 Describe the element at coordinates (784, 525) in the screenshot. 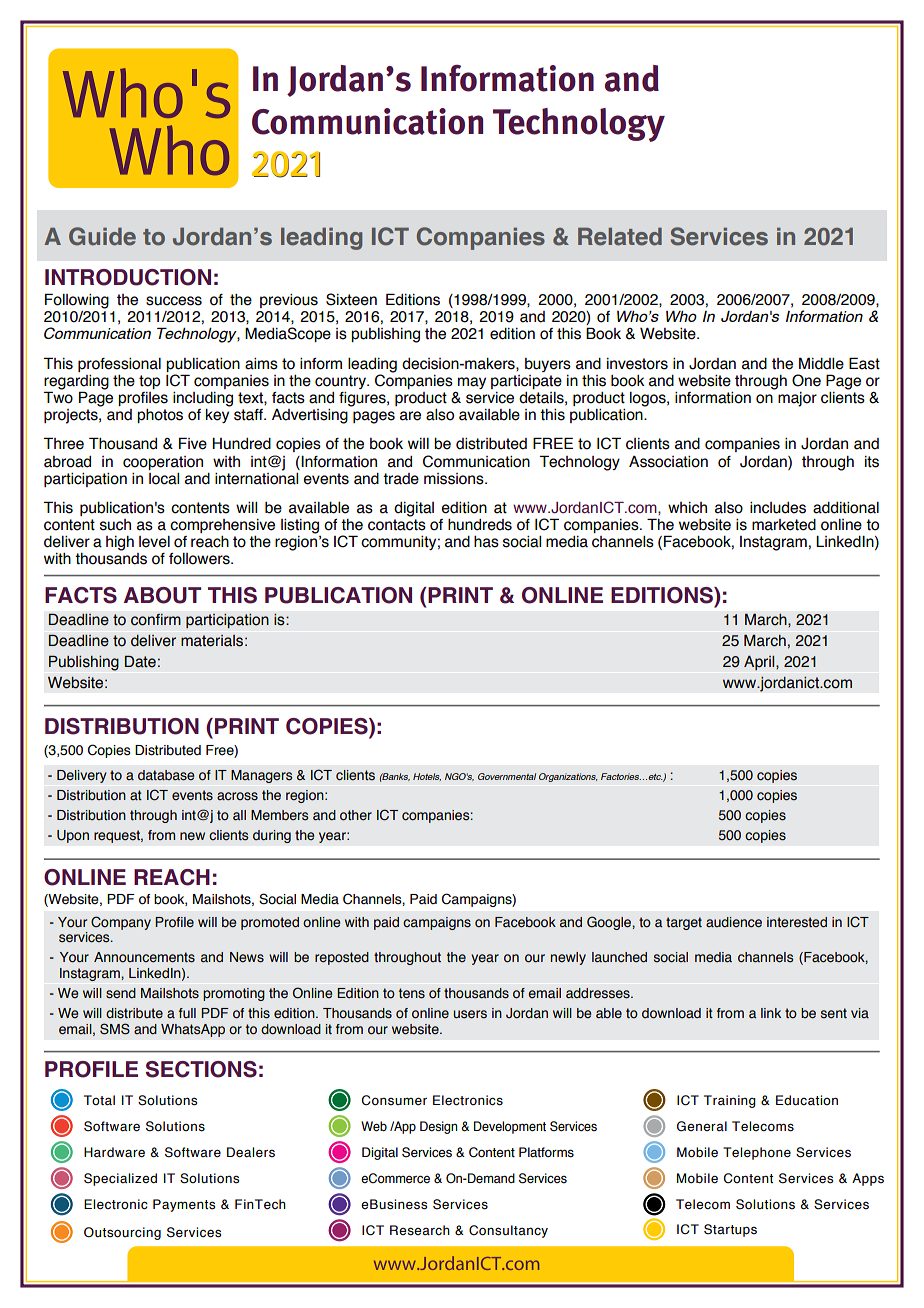

I see `marketed` at that location.
